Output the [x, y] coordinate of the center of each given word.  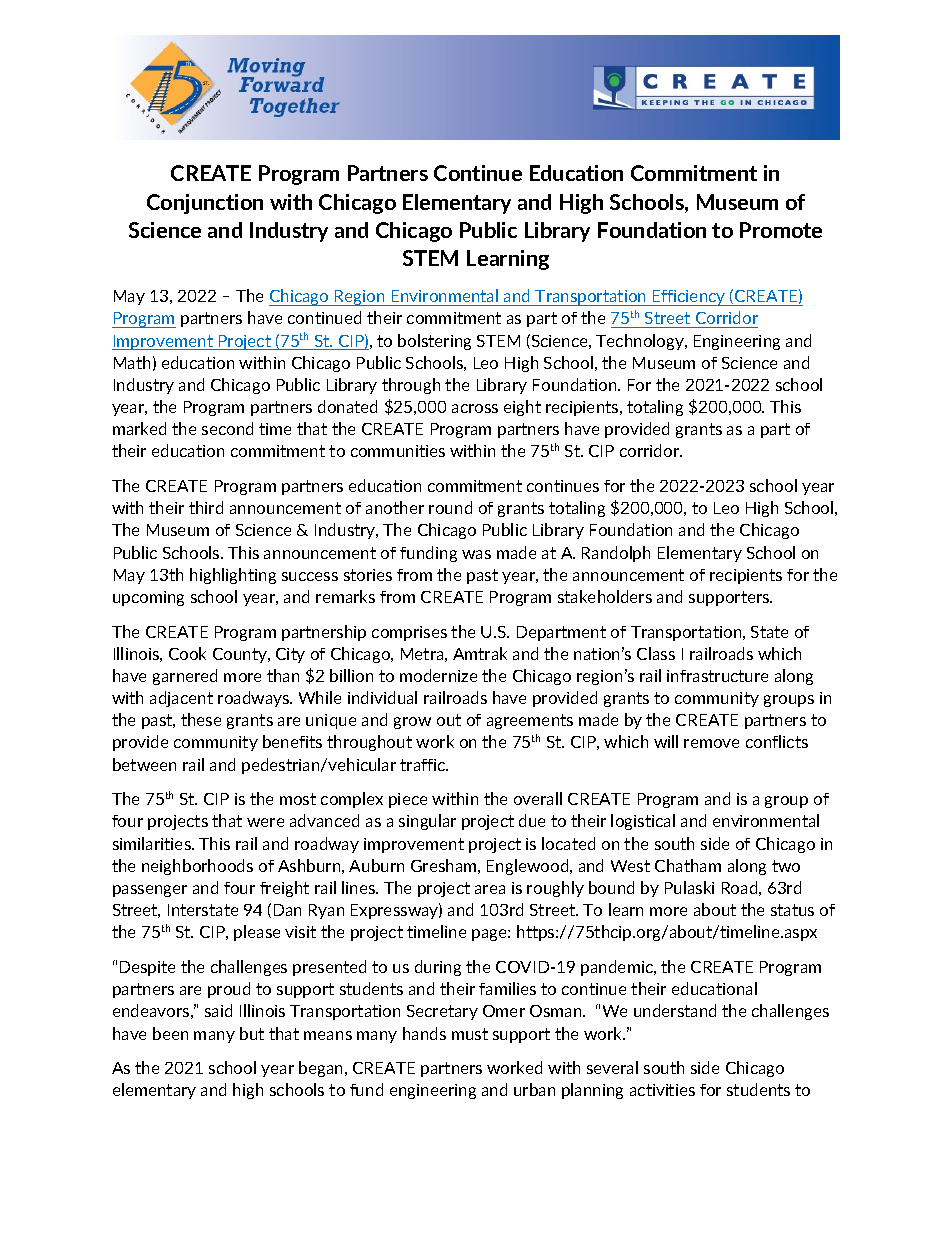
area [490, 889]
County [241, 655]
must [470, 1034]
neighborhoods [197, 867]
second [227, 428]
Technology [641, 342]
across [475, 408]
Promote [781, 230]
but [252, 1033]
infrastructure [717, 676]
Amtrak [480, 653]
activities [662, 1090]
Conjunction [205, 204]
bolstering [434, 342]
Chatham [688, 865]
